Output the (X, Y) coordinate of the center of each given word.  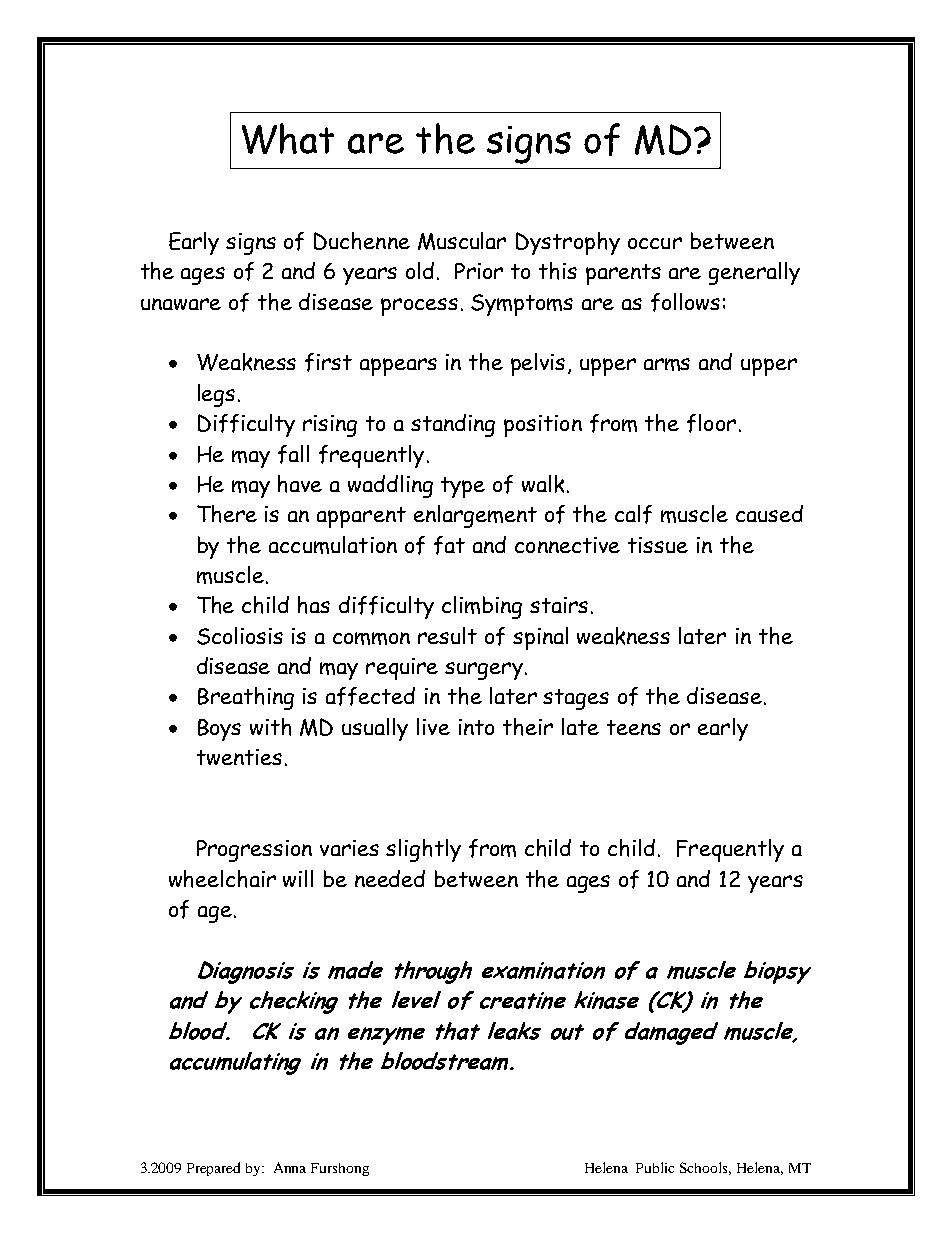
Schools (705, 1168)
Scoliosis (240, 636)
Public (655, 1167)
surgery (484, 671)
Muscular (462, 241)
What (288, 138)
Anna (290, 1167)
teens (634, 727)
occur (655, 243)
